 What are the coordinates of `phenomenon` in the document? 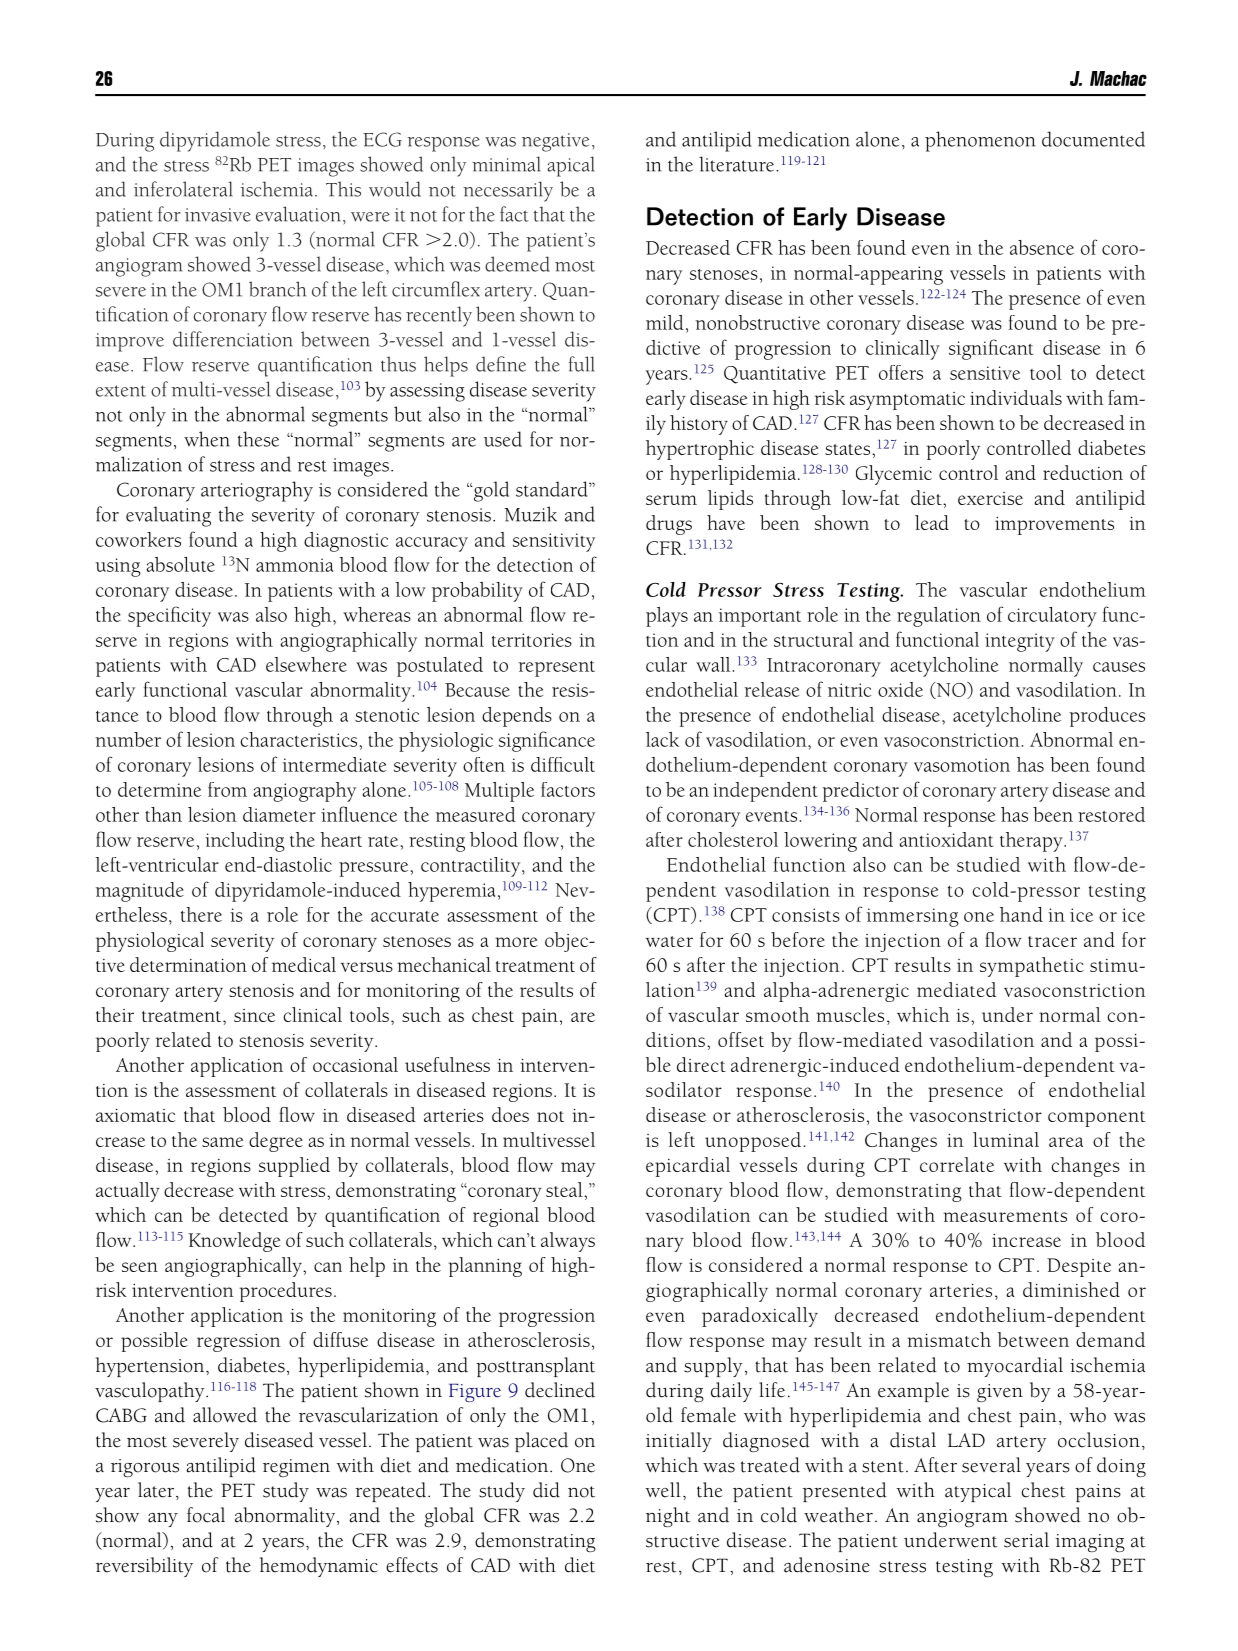 It's located at (980, 141).
